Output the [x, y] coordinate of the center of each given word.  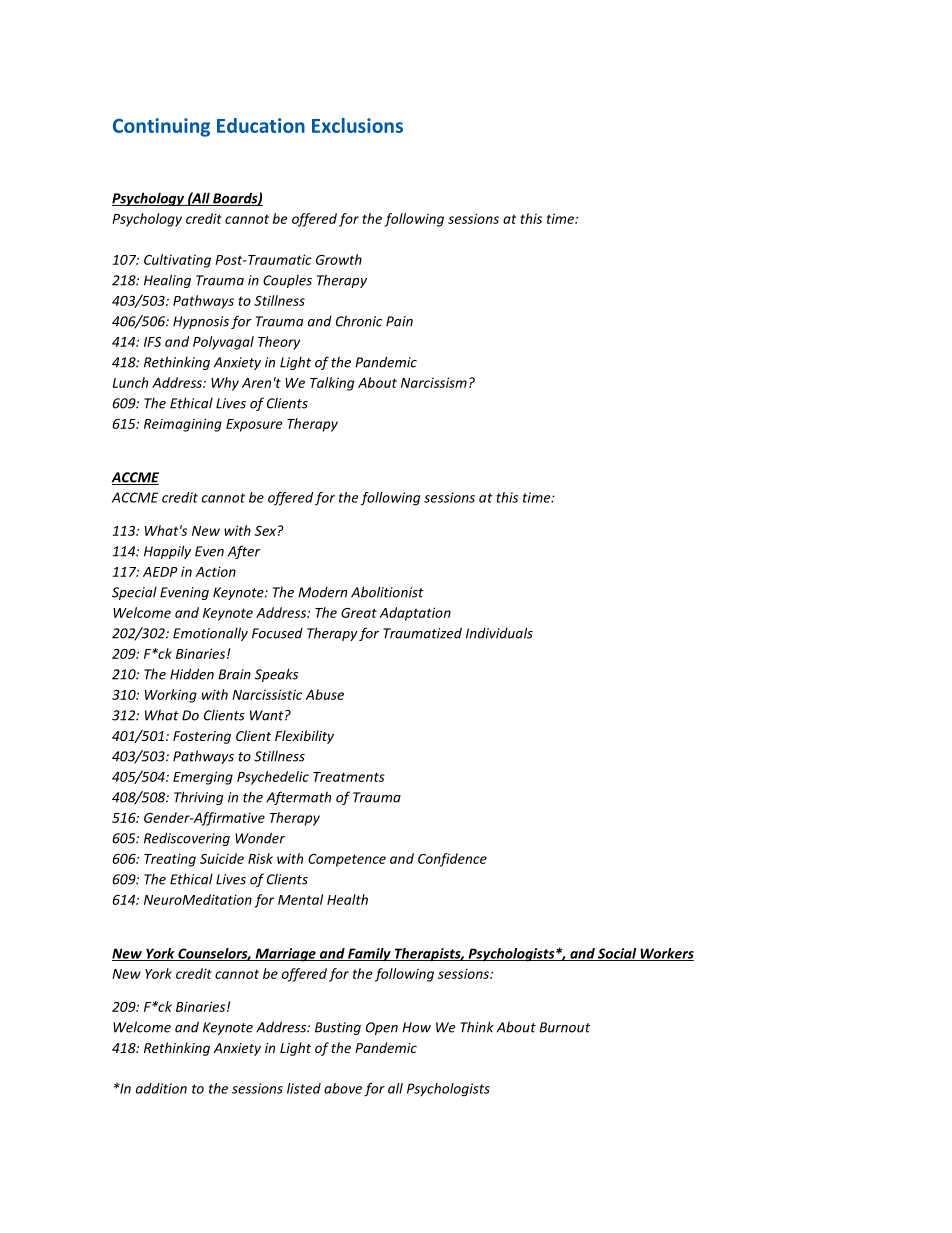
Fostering [202, 737]
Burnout [564, 1027]
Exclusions [357, 125]
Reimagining [183, 425]
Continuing [161, 127]
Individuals [499, 633]
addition [161, 1088]
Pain [399, 321]
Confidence [452, 860]
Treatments [349, 777]
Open [382, 1028]
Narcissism [434, 382]
